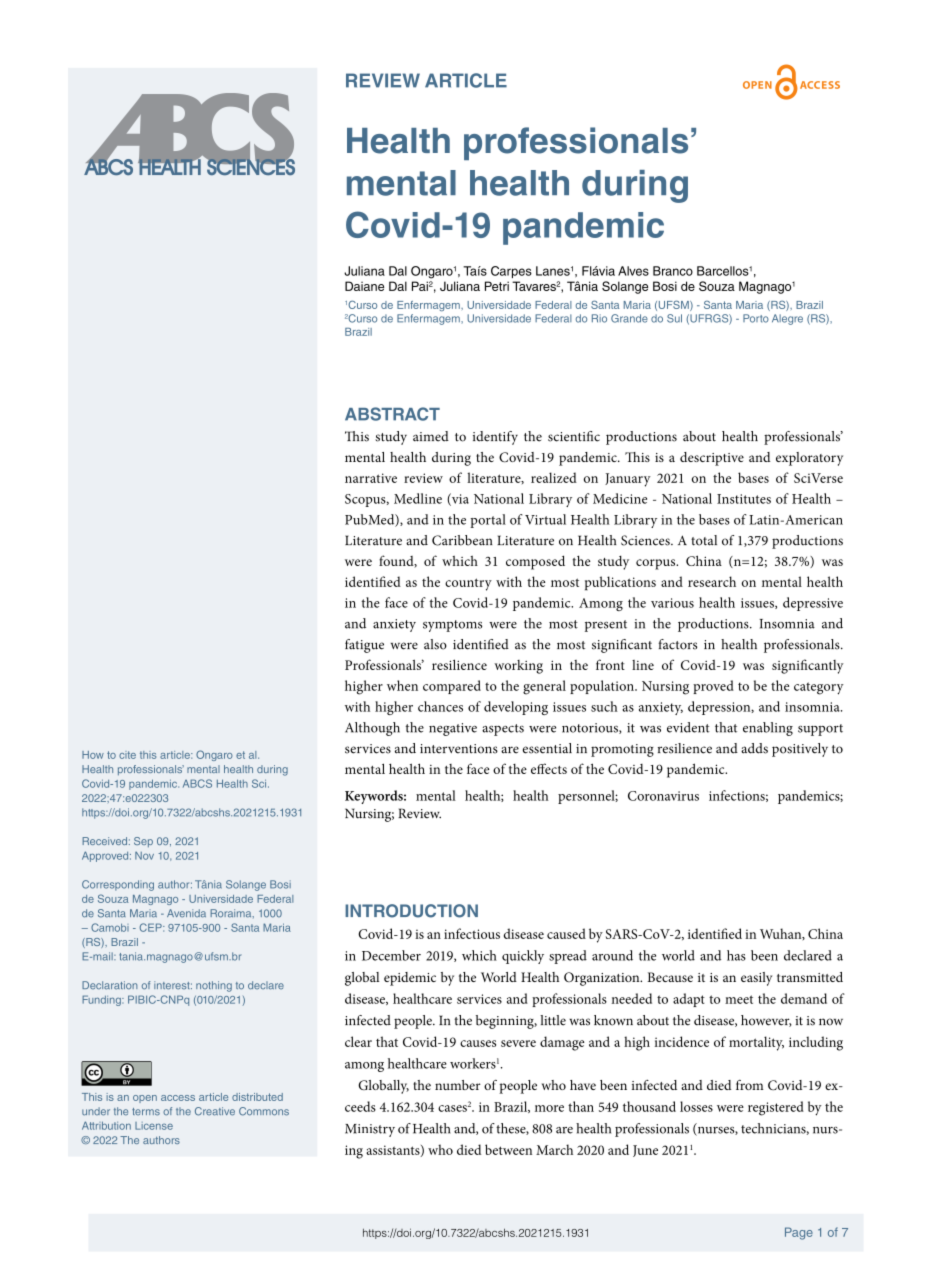 This image has height=1270, width=952. I want to click on has, so click(736, 955).
